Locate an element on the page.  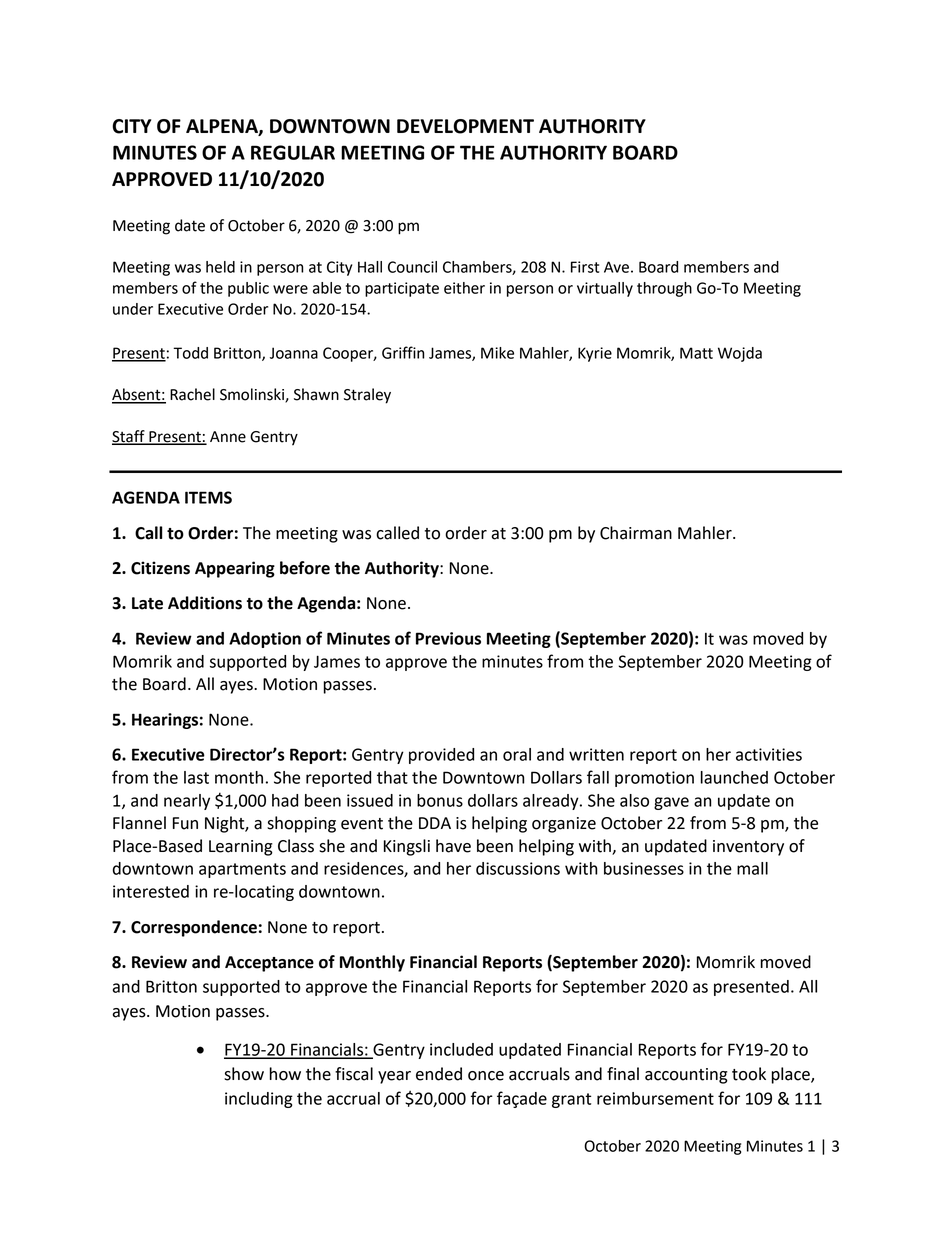
through is located at coordinates (664, 289).
